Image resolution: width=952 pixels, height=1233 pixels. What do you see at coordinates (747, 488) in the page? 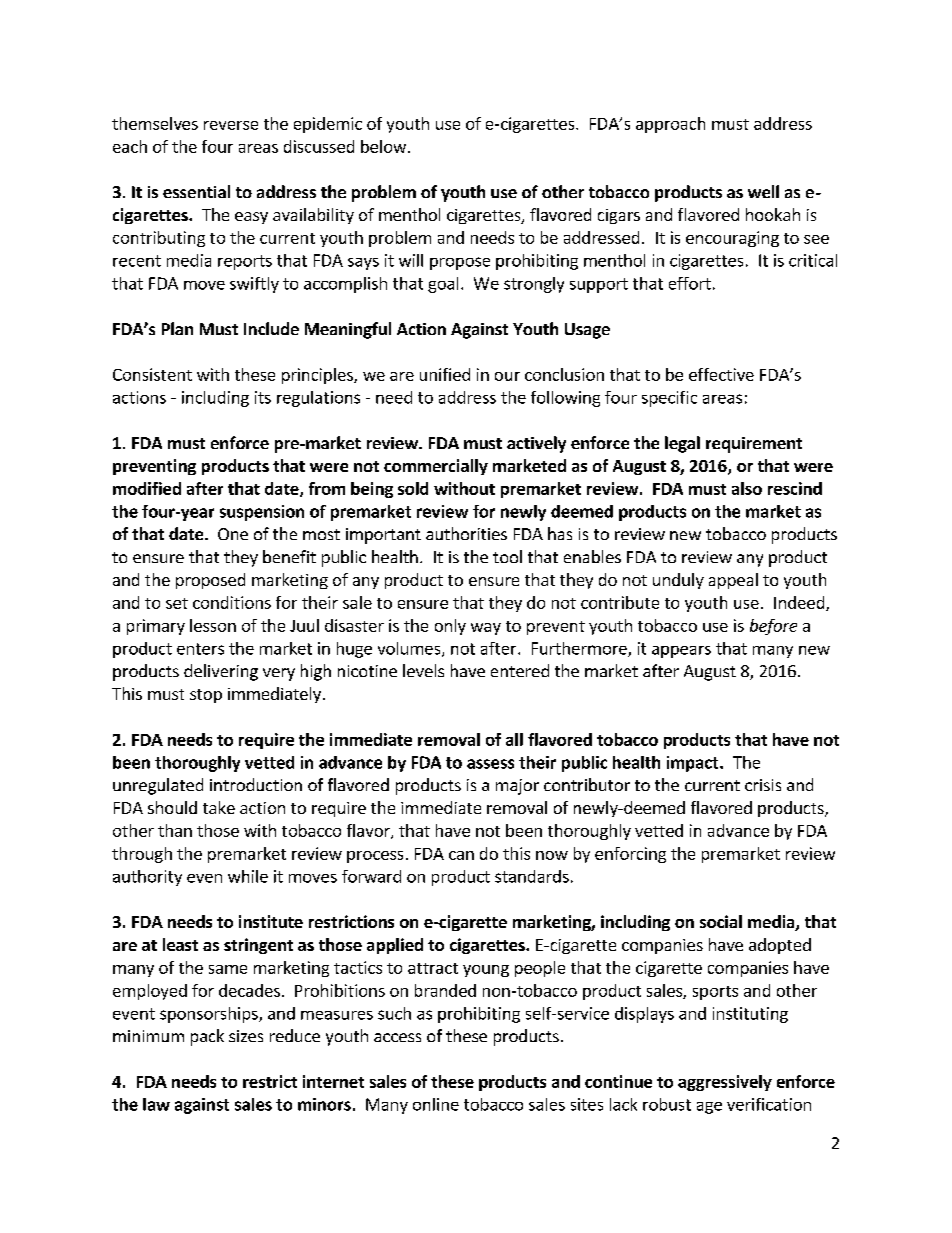
I see `also` at bounding box center [747, 488].
